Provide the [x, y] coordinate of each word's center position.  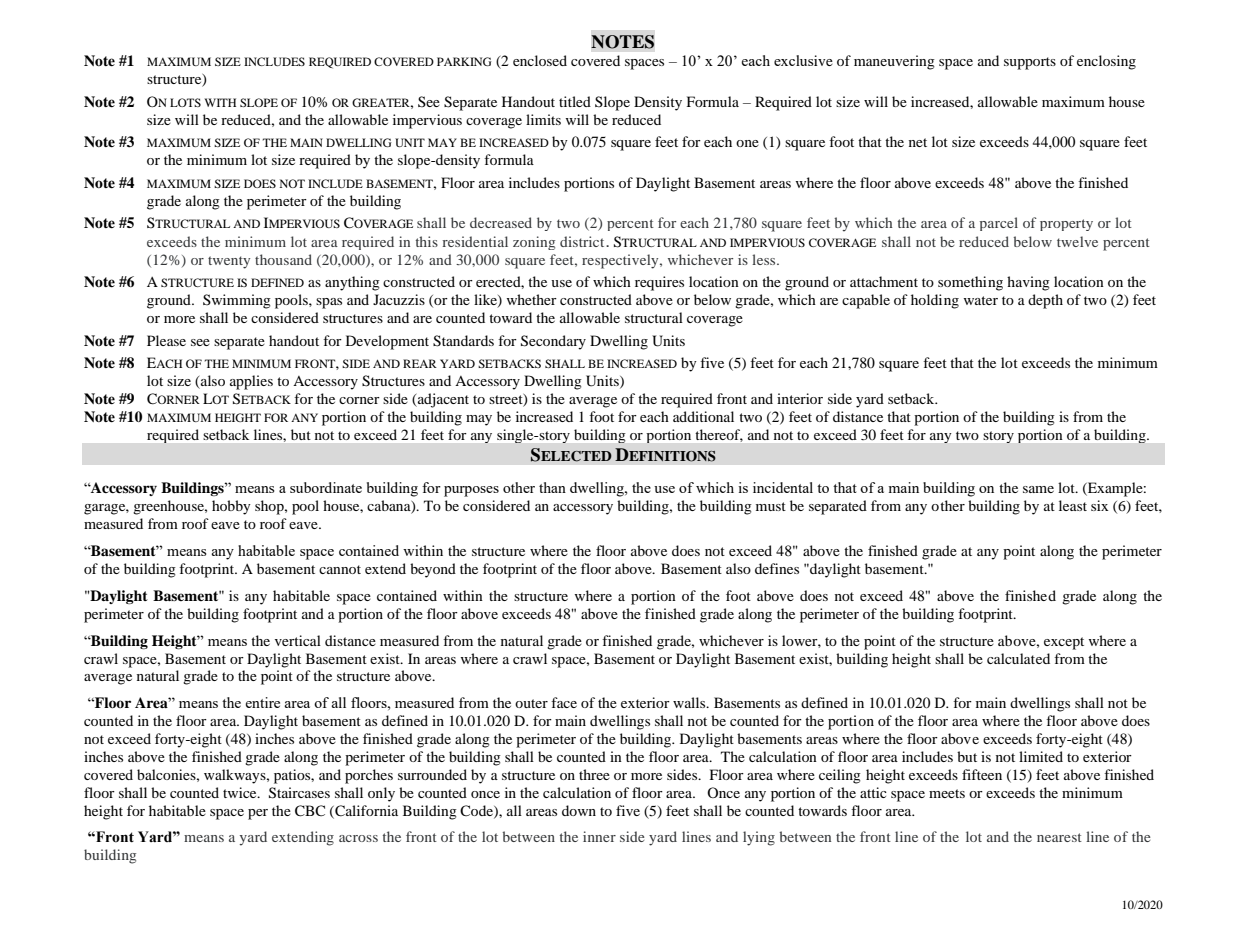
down [579, 810]
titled [575, 101]
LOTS [185, 102]
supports [1030, 63]
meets [947, 793]
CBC [310, 811]
